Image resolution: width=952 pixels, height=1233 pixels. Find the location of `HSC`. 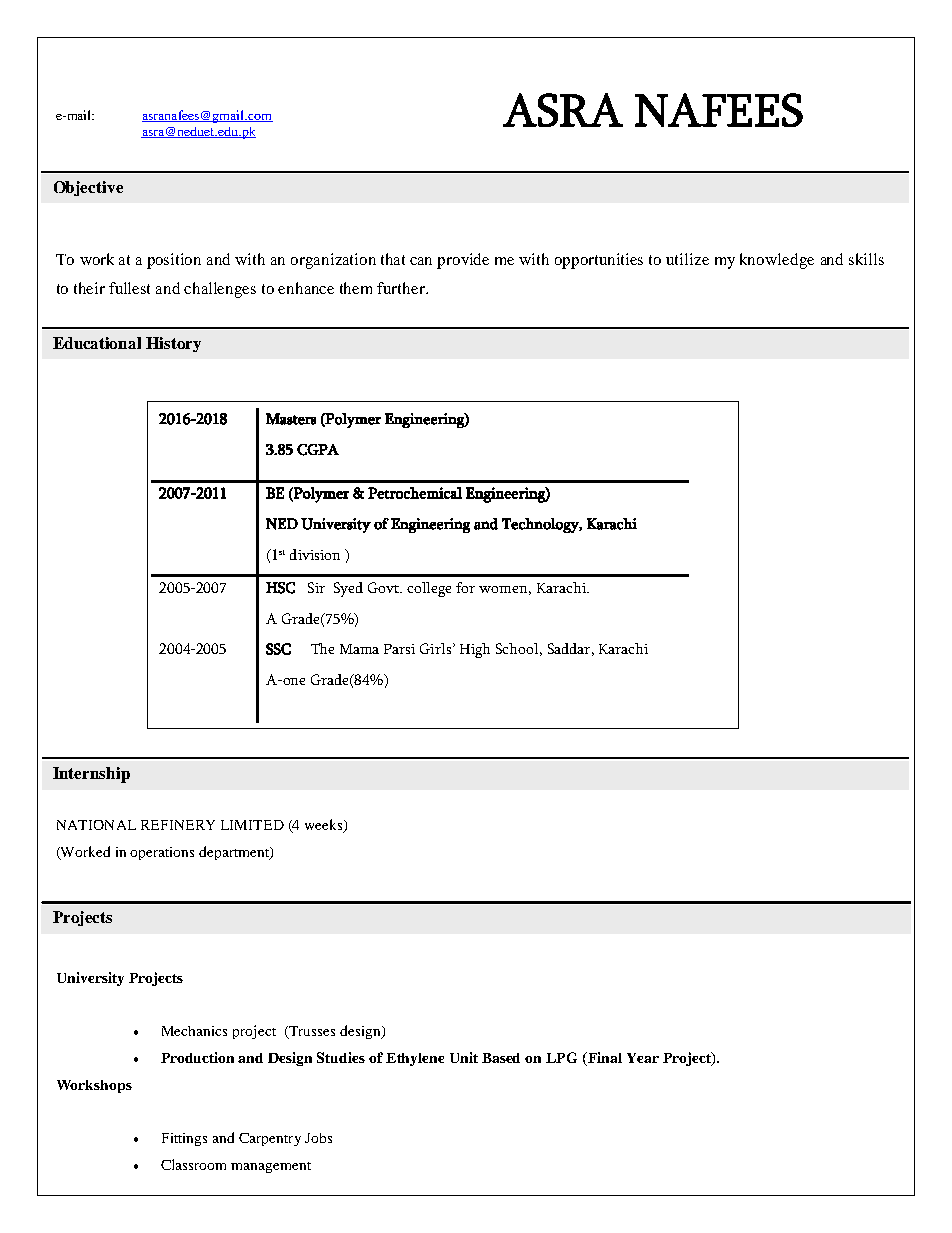

HSC is located at coordinates (280, 588).
